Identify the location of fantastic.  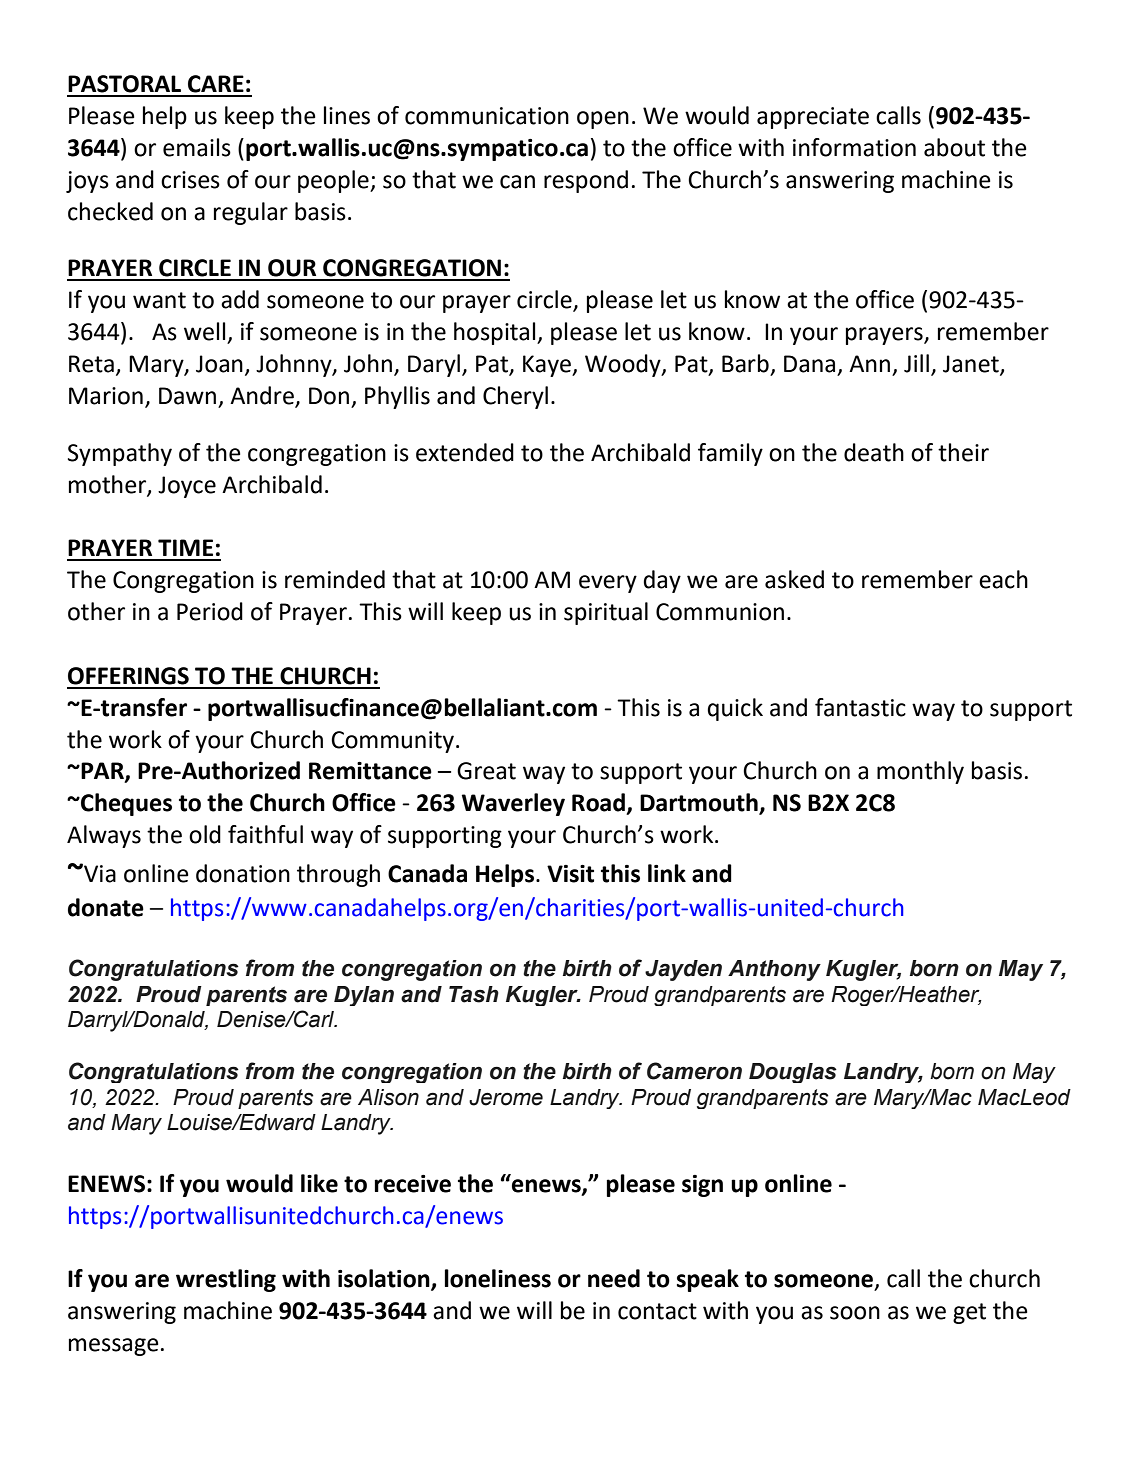
(860, 707).
